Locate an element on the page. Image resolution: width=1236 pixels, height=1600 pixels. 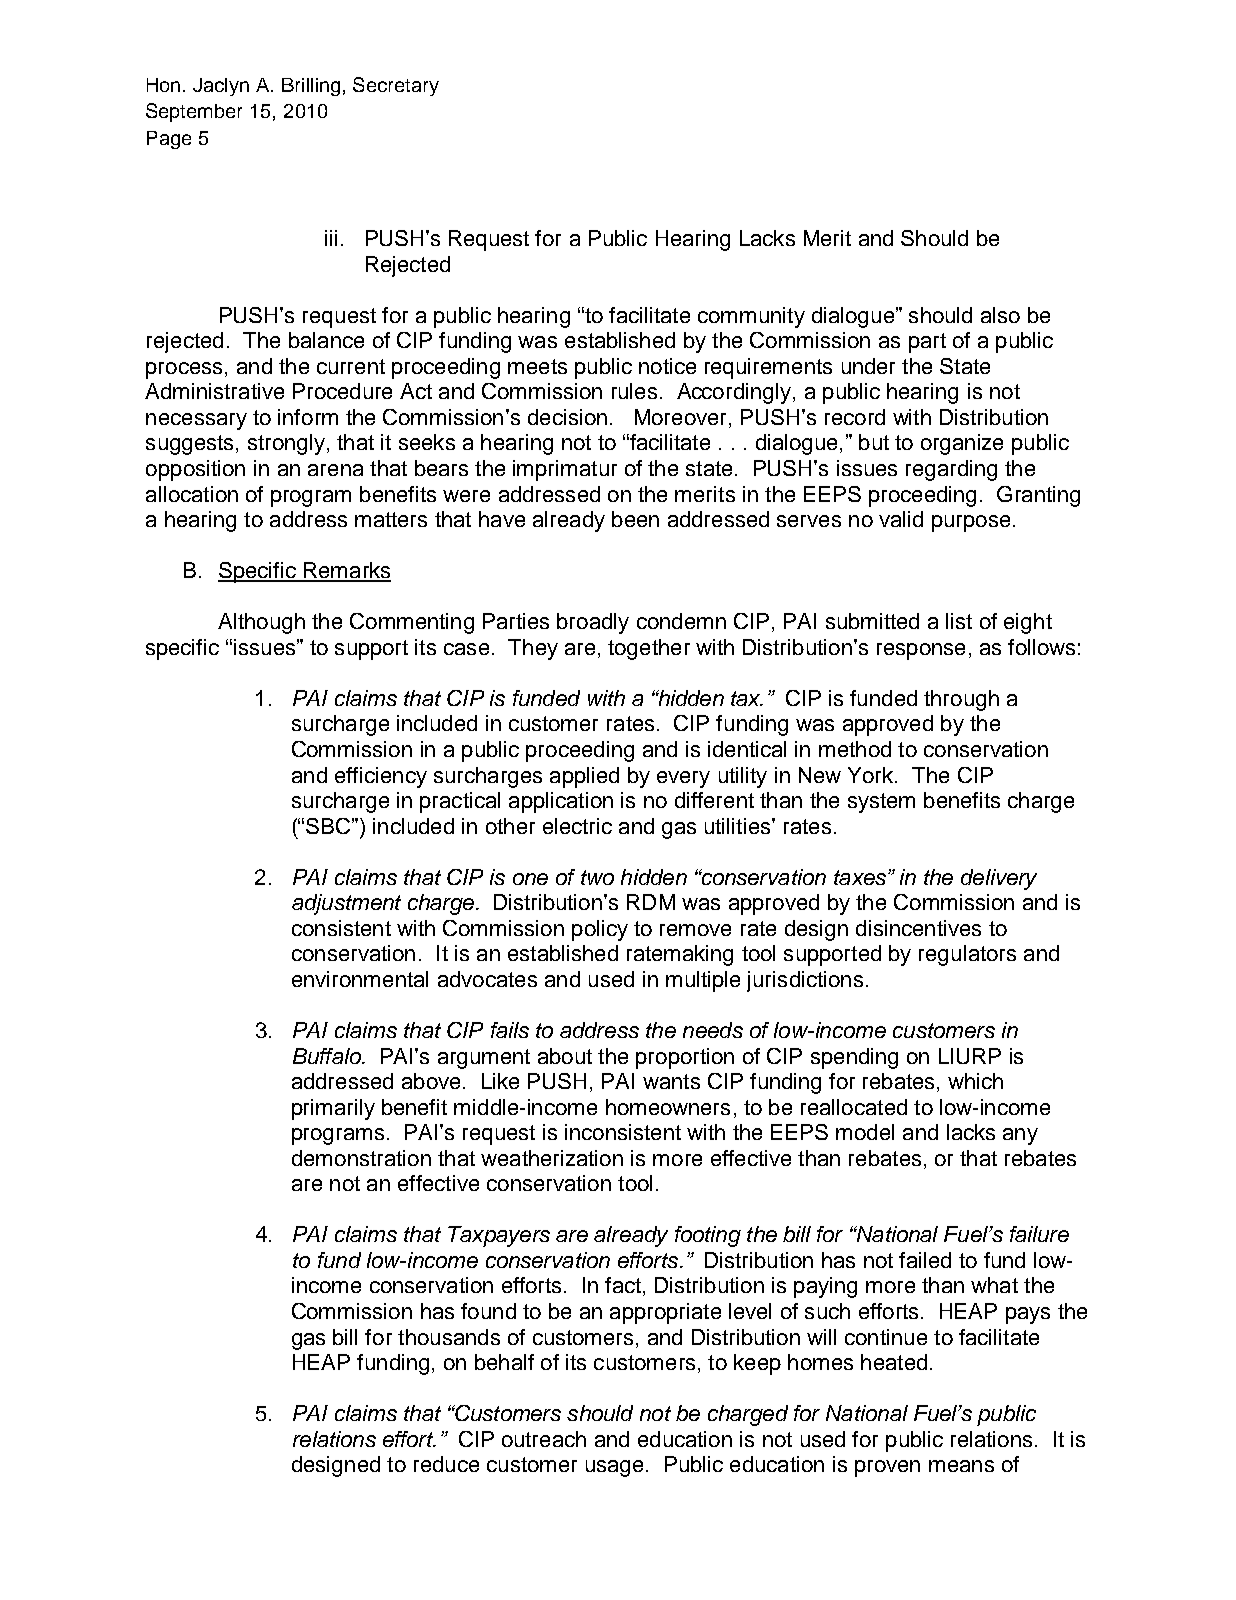
efficiency is located at coordinates (381, 777).
